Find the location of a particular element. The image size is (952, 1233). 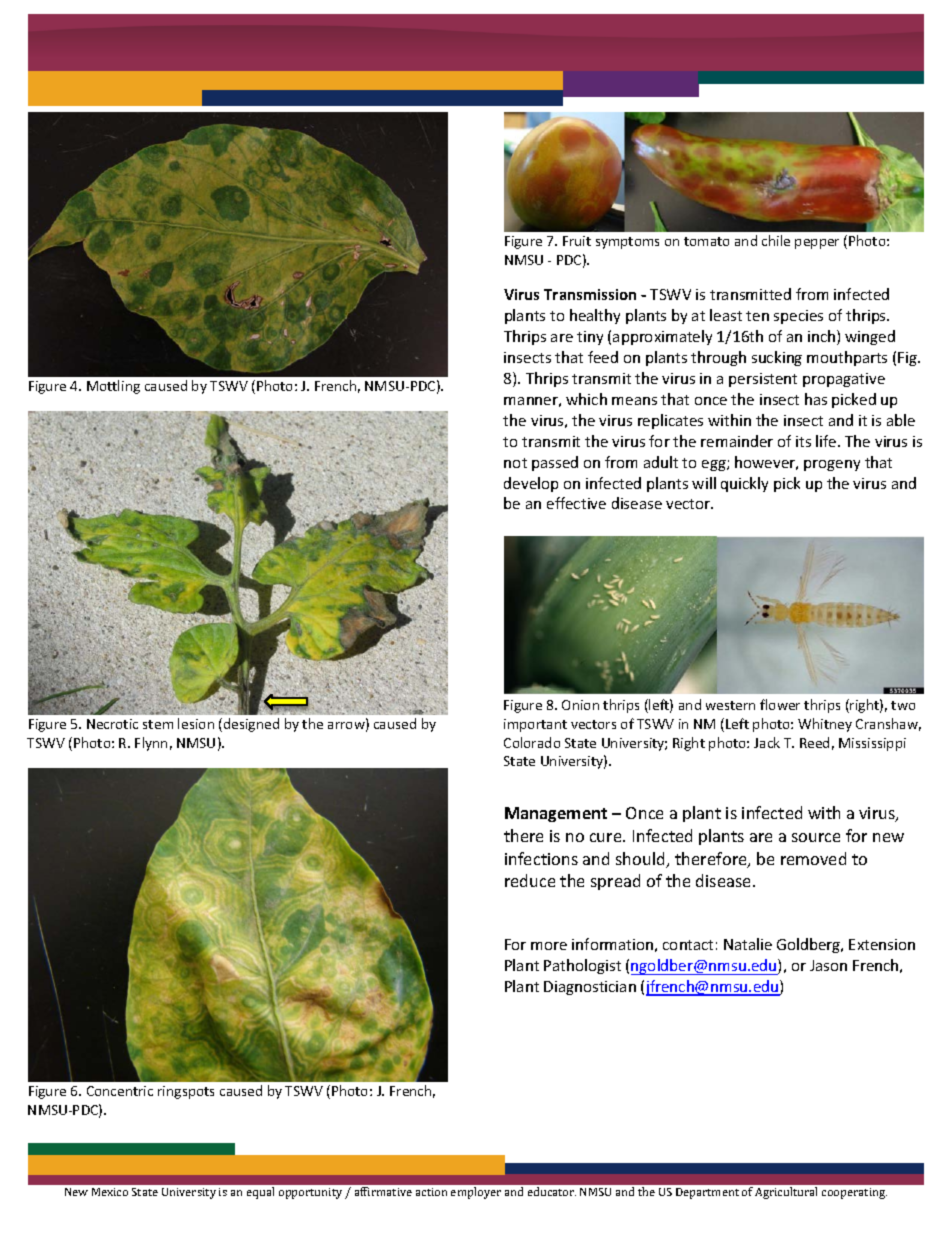

flower is located at coordinates (780, 704).
